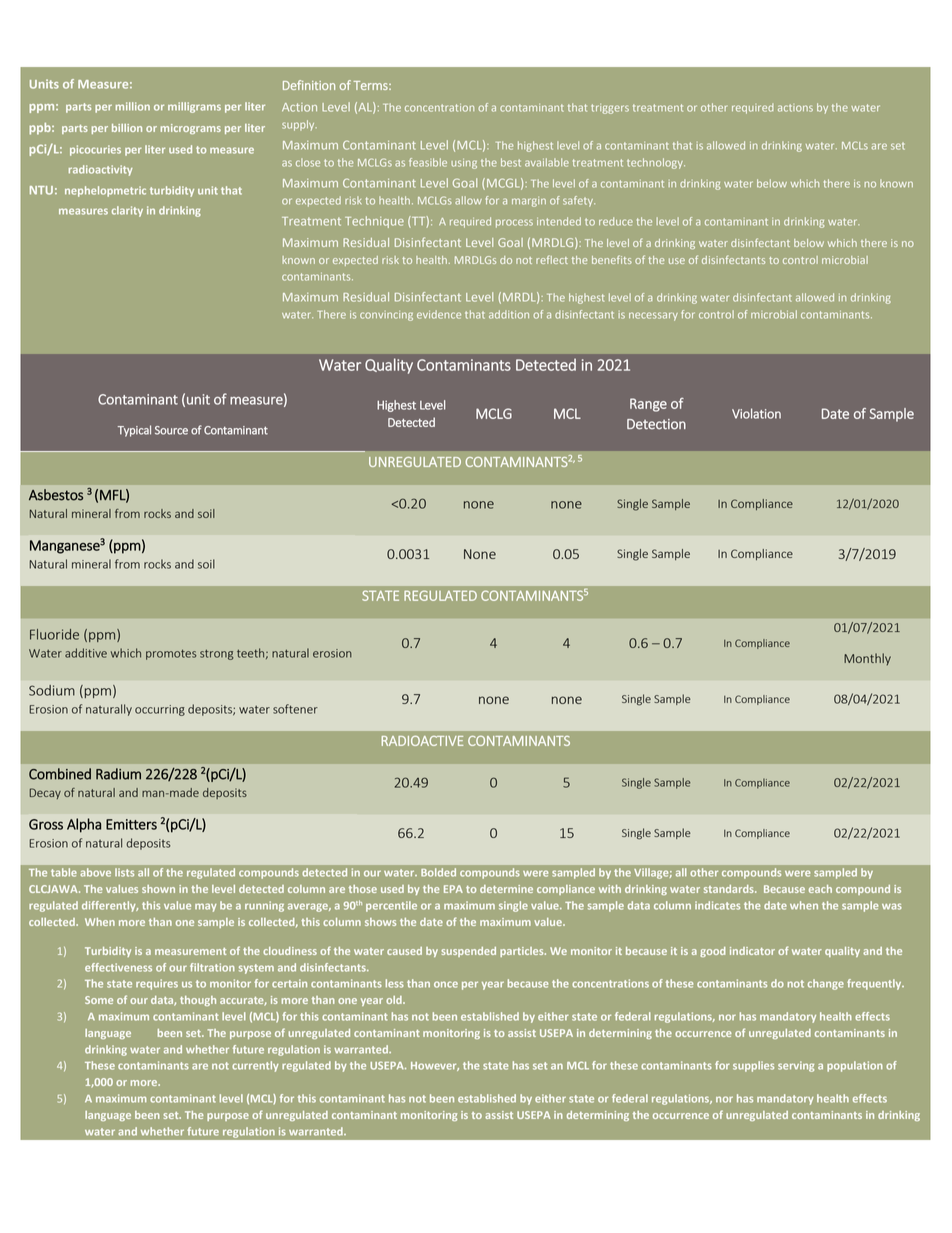  What do you see at coordinates (756, 413) in the page?
I see `Violation` at bounding box center [756, 413].
